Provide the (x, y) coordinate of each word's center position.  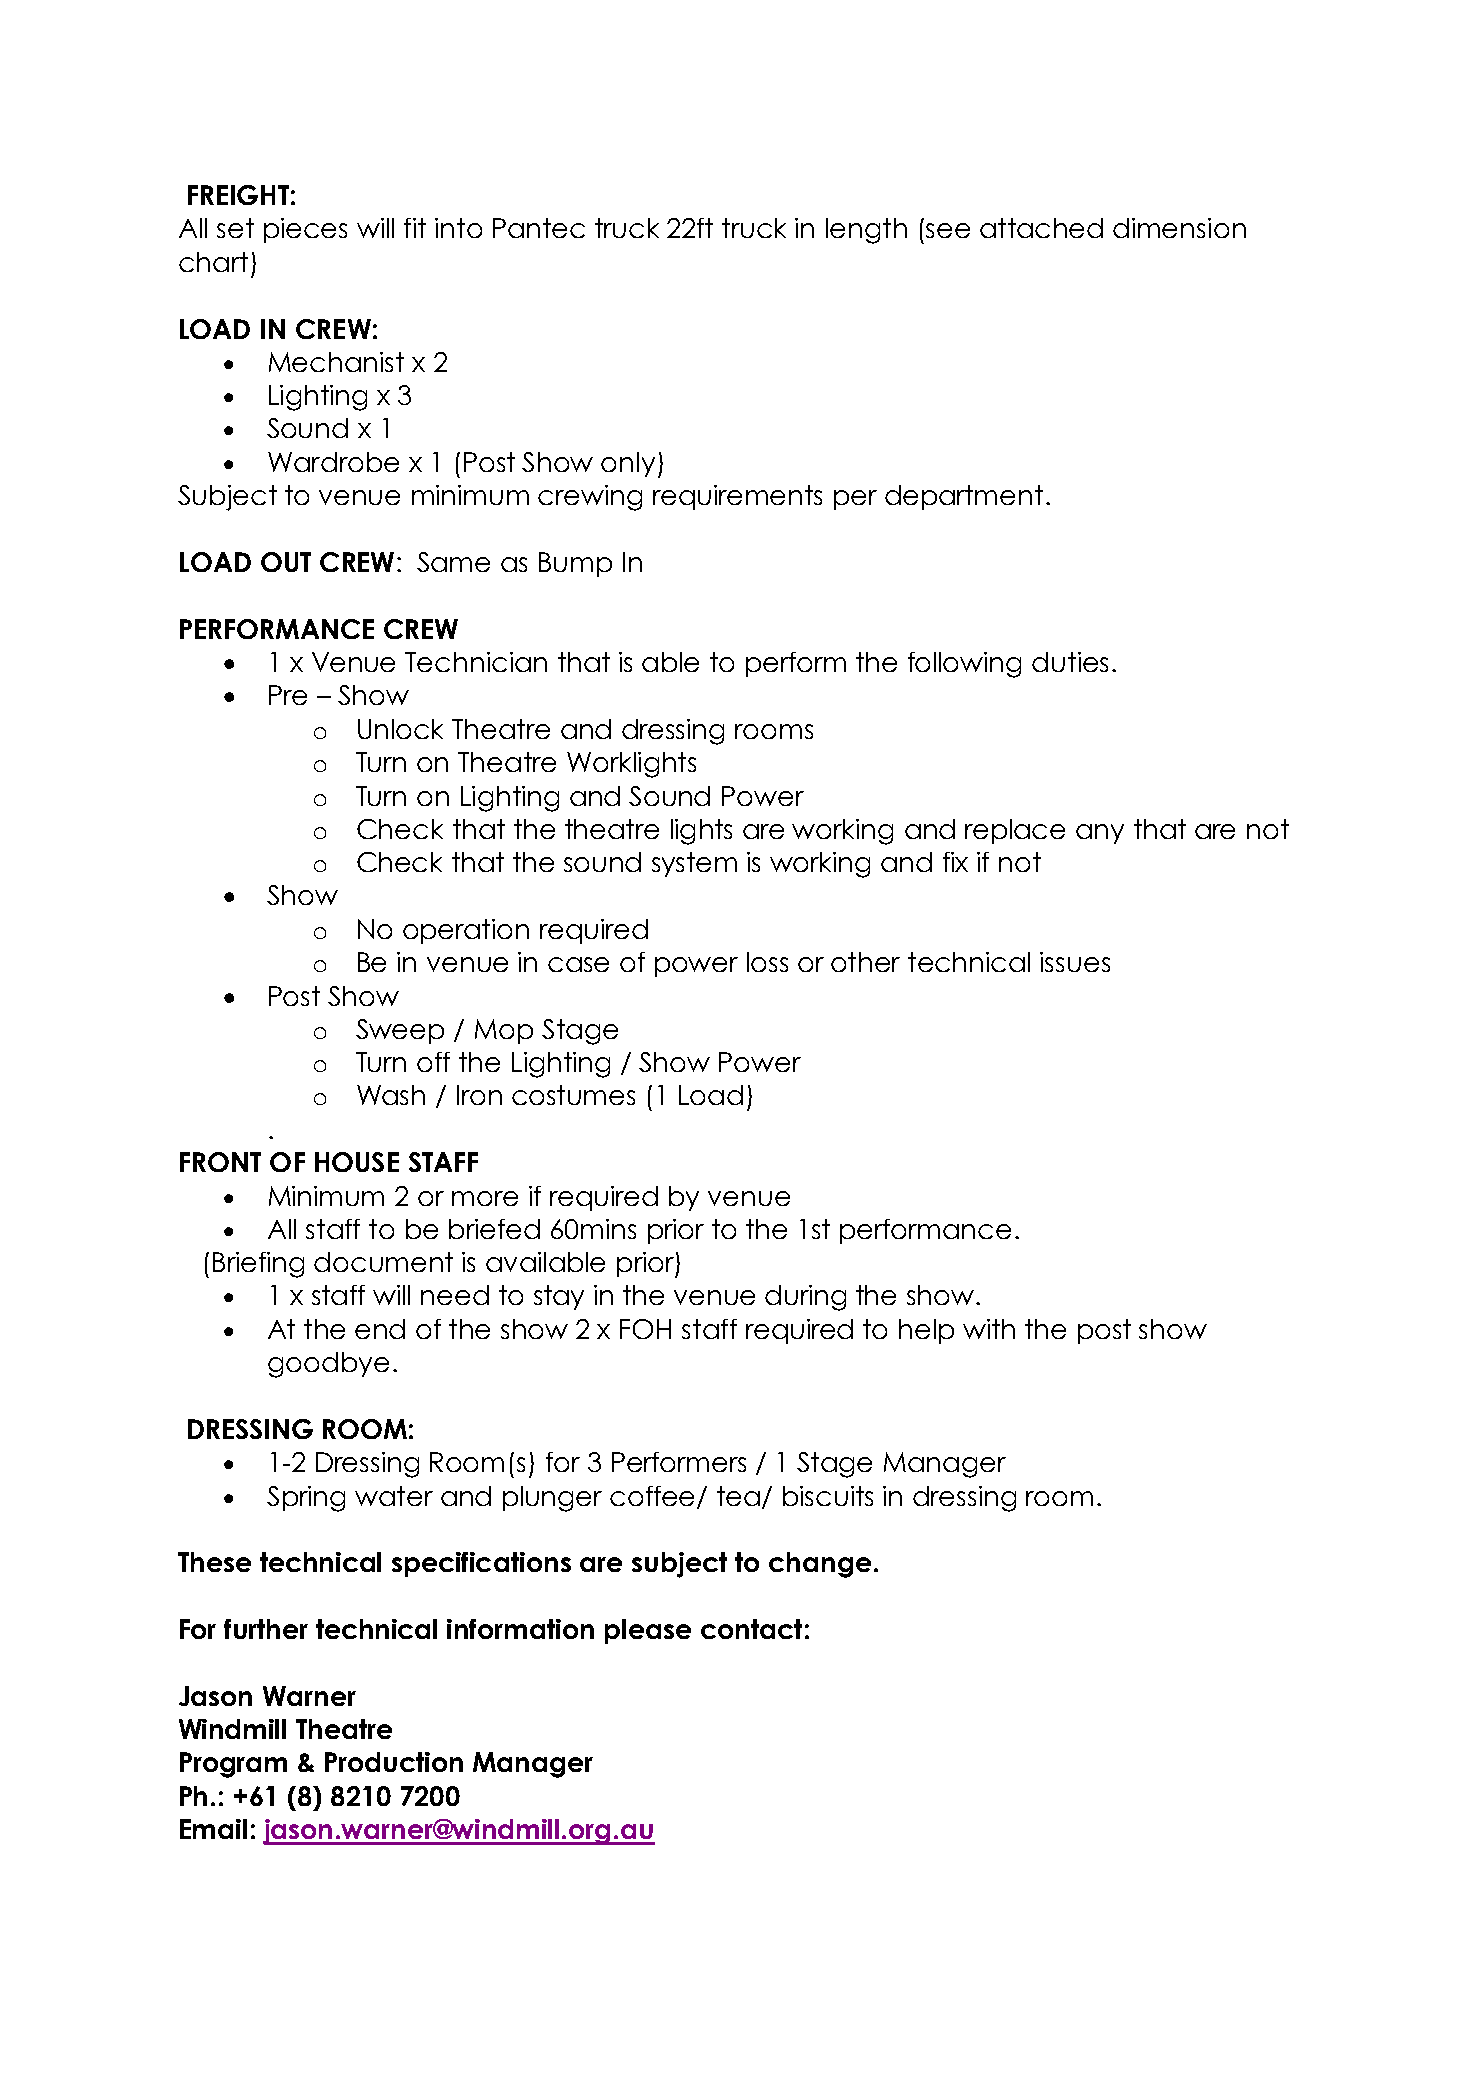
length (866, 231)
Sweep (400, 1031)
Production (394, 1762)
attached (1041, 228)
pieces (305, 230)
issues (1075, 962)
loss (767, 962)
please (648, 1631)
